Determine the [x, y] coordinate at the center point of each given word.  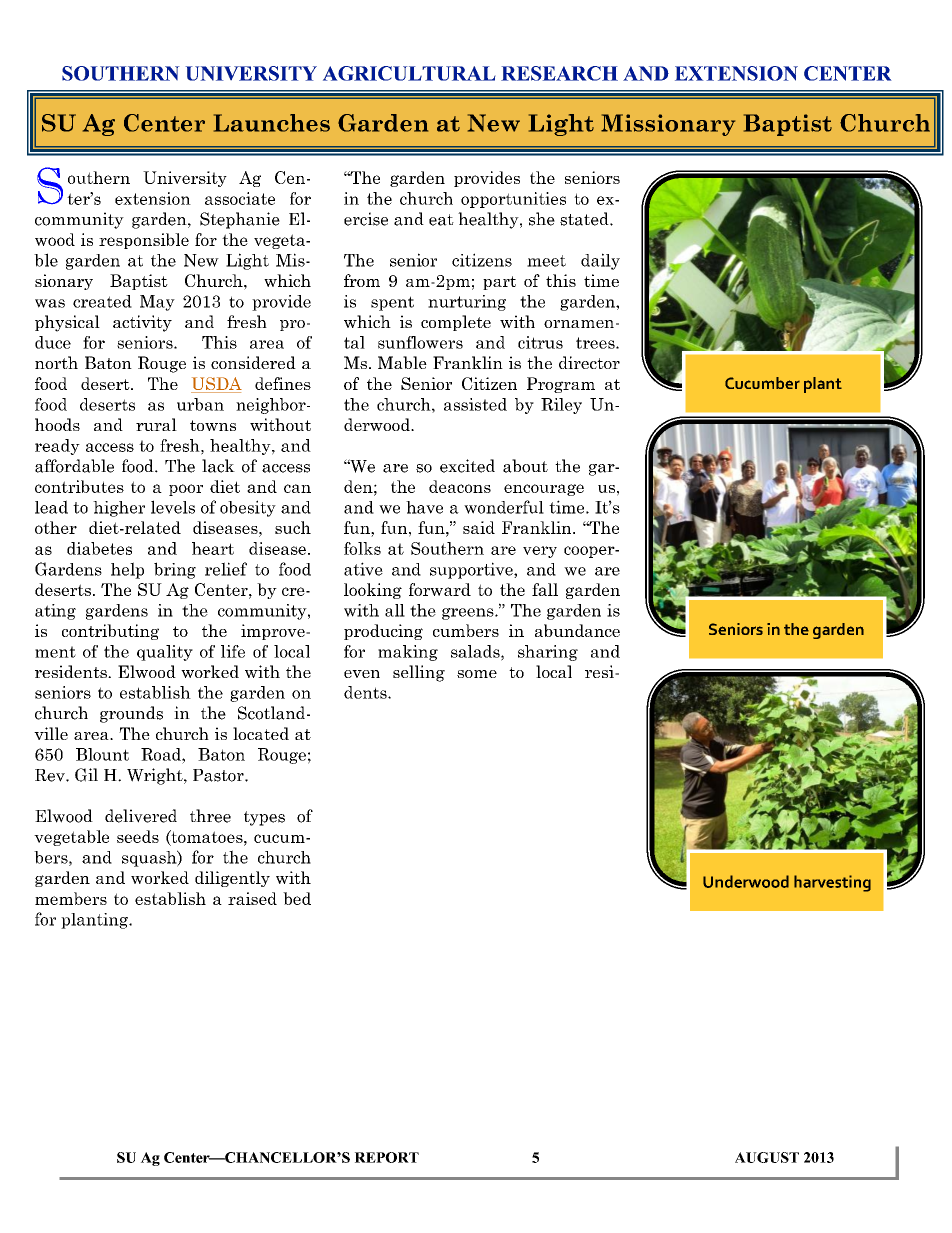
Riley [561, 406]
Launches [272, 123]
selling [419, 673]
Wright [156, 776]
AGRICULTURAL [409, 73]
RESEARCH [559, 73]
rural [156, 424]
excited [467, 466]
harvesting [832, 883]
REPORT [387, 1157]
